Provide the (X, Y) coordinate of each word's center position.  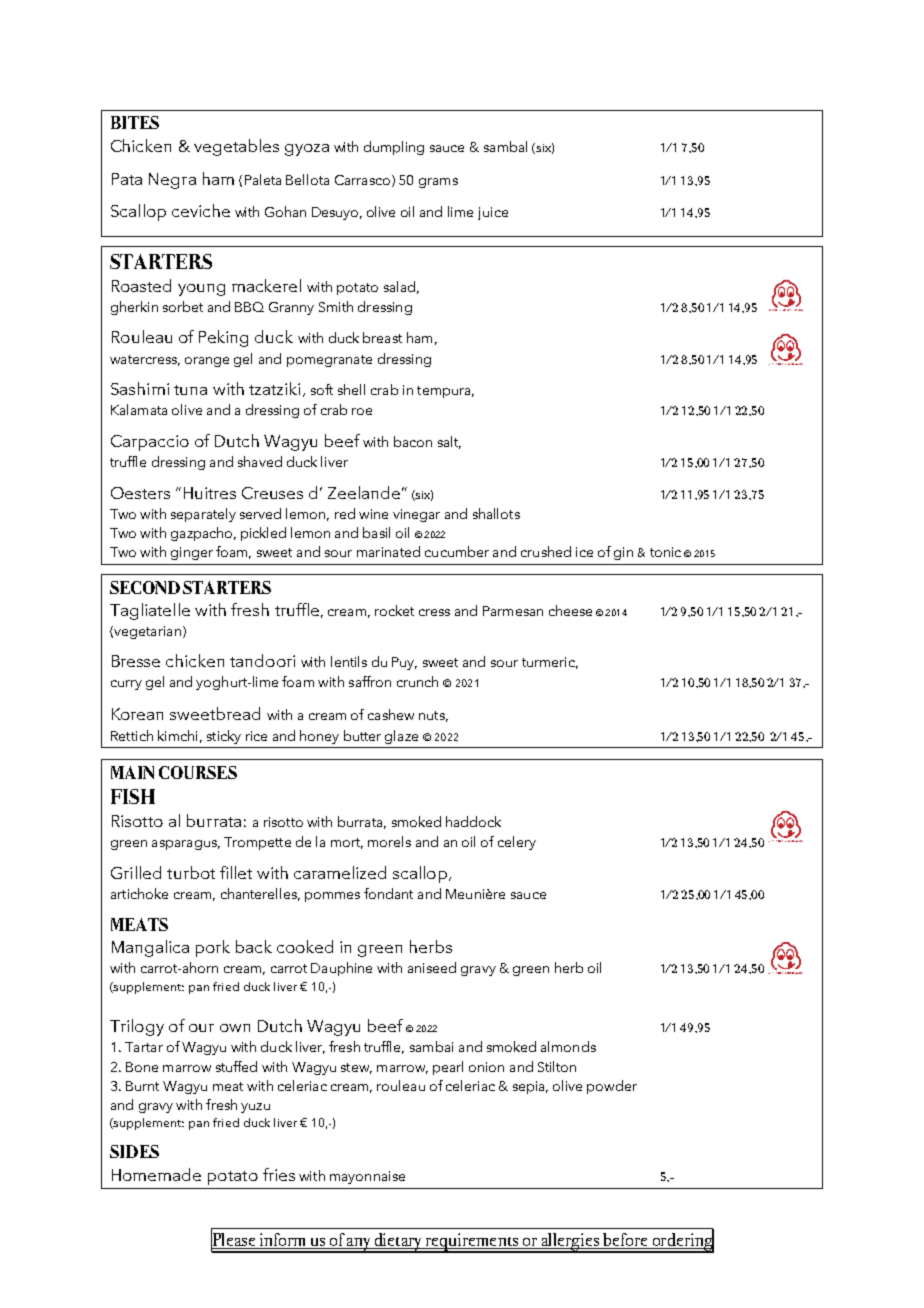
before (625, 1241)
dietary (398, 1243)
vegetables (236, 147)
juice (493, 213)
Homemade (156, 1174)
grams (438, 183)
